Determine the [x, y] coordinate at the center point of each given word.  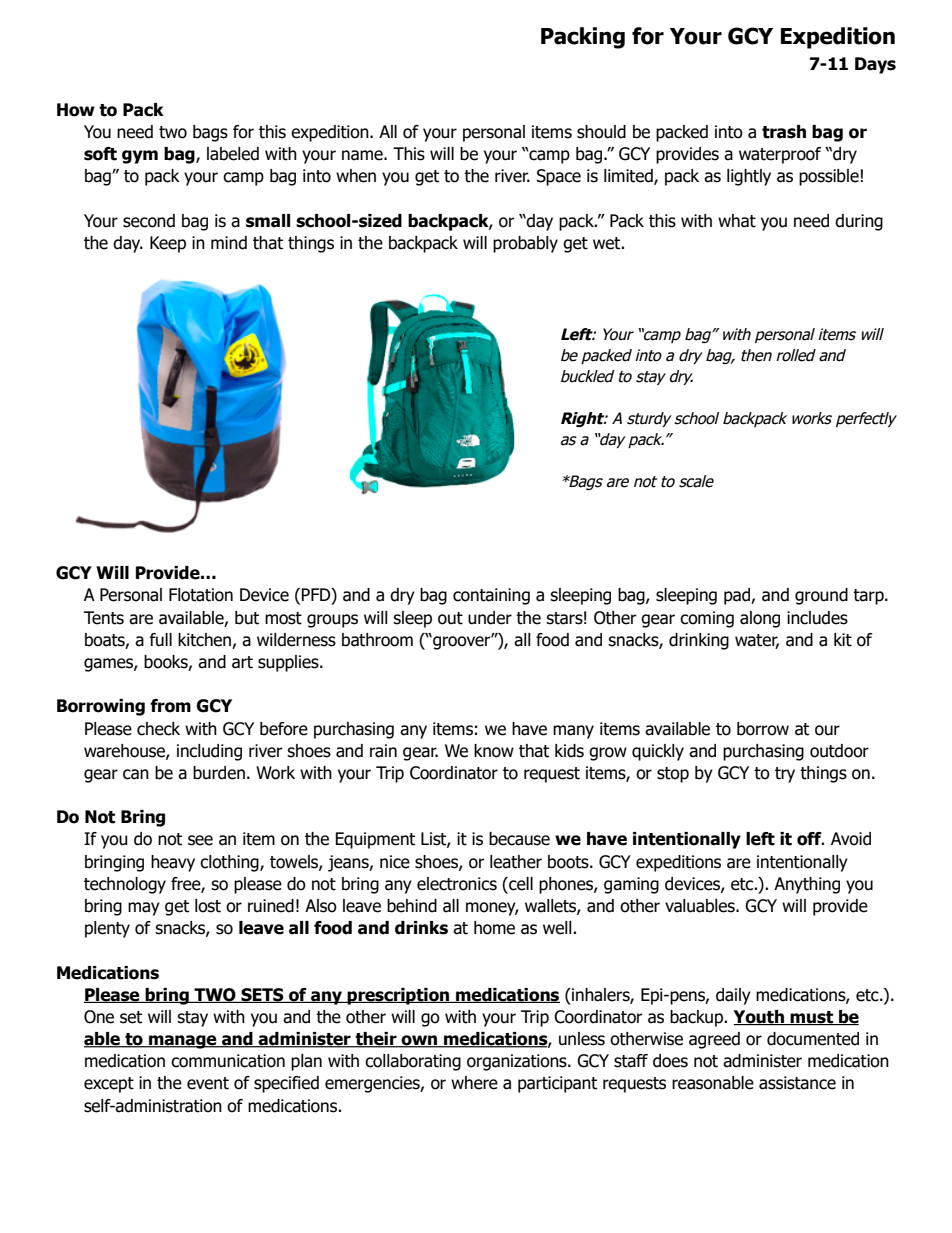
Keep [168, 244]
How [76, 110]
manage [183, 1042]
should [601, 132]
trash [784, 132]
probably [525, 244]
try [785, 775]
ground [821, 596]
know [494, 751]
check [158, 729]
